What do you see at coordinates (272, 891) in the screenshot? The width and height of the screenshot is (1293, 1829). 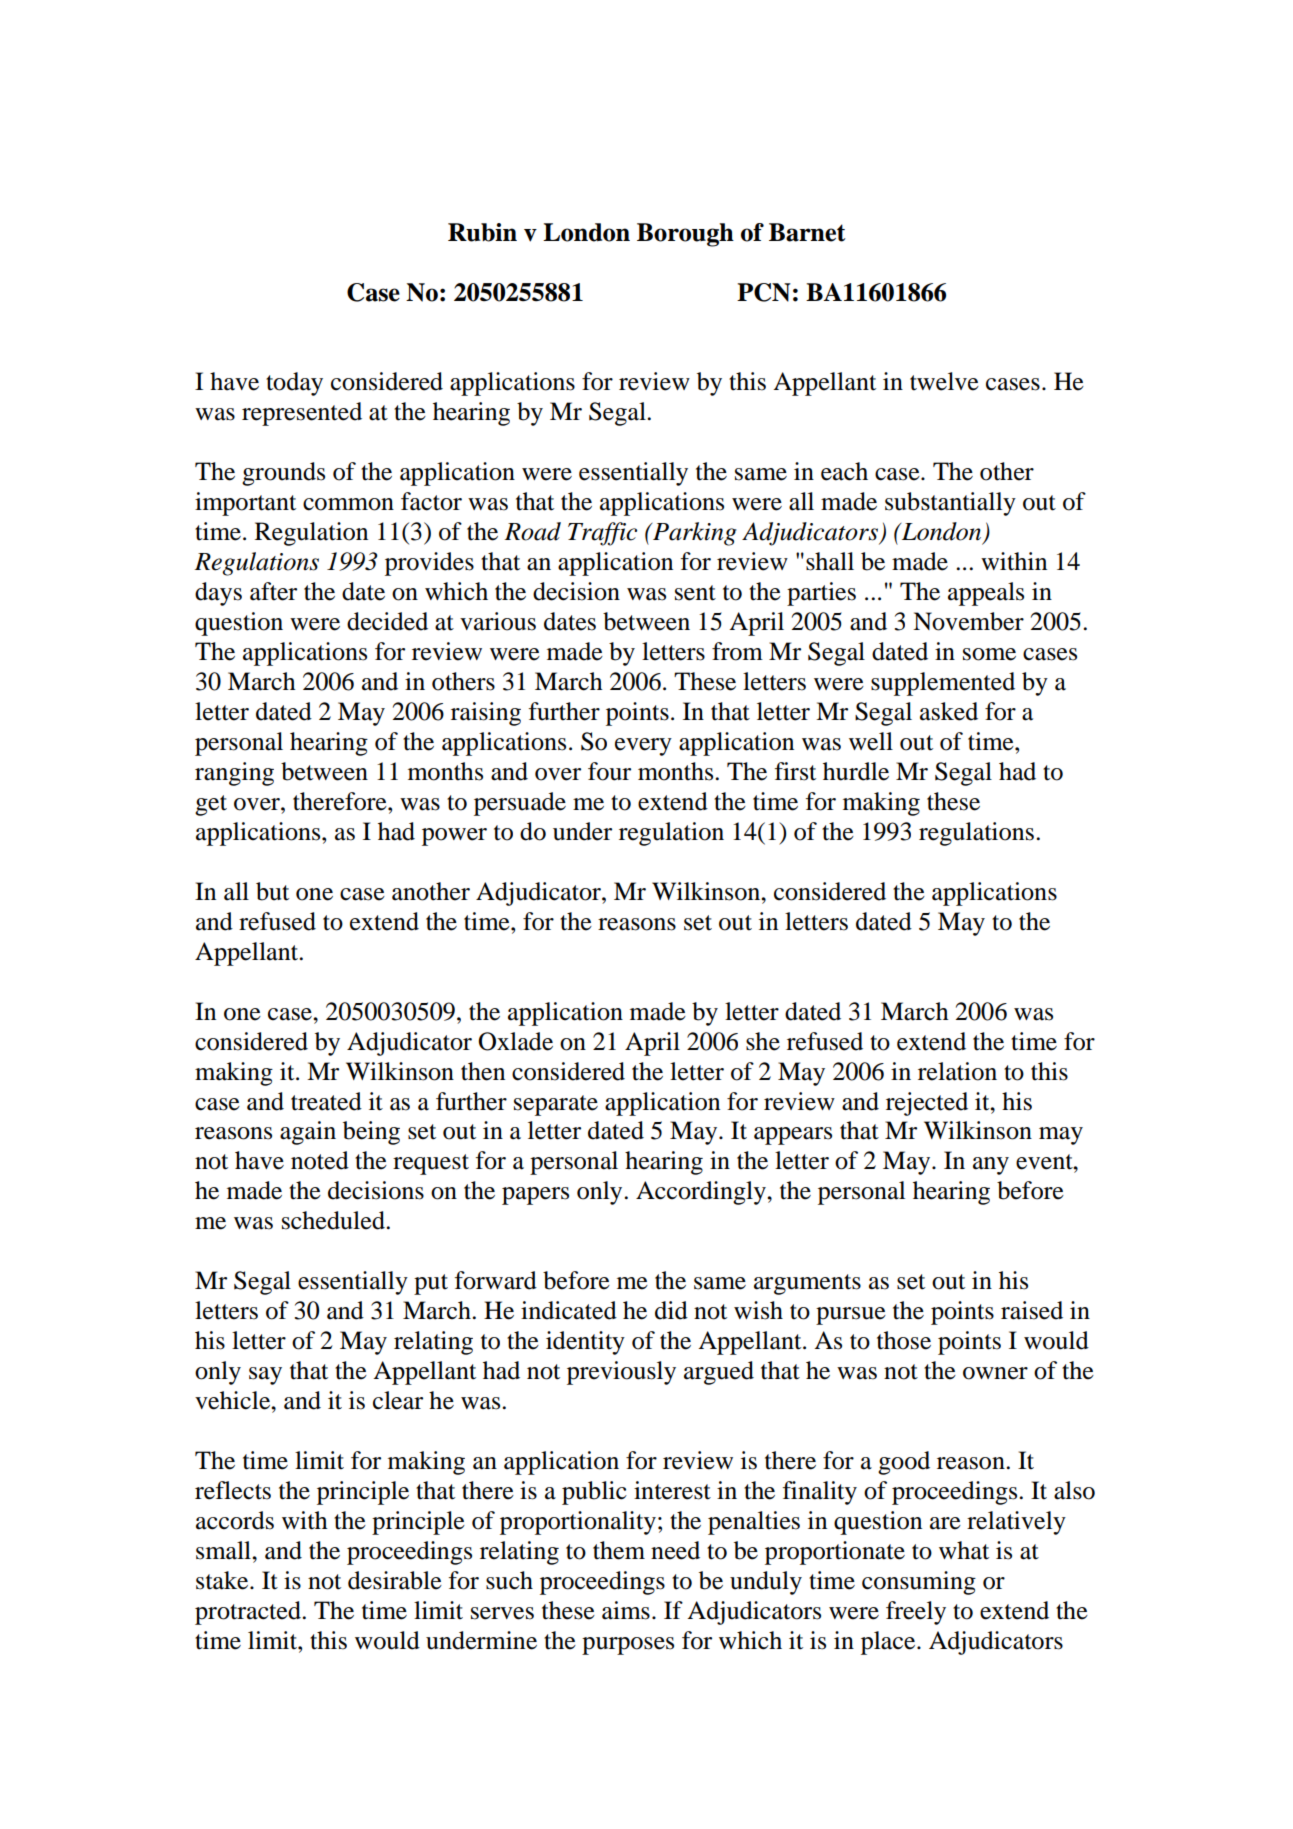 I see `but` at bounding box center [272, 891].
